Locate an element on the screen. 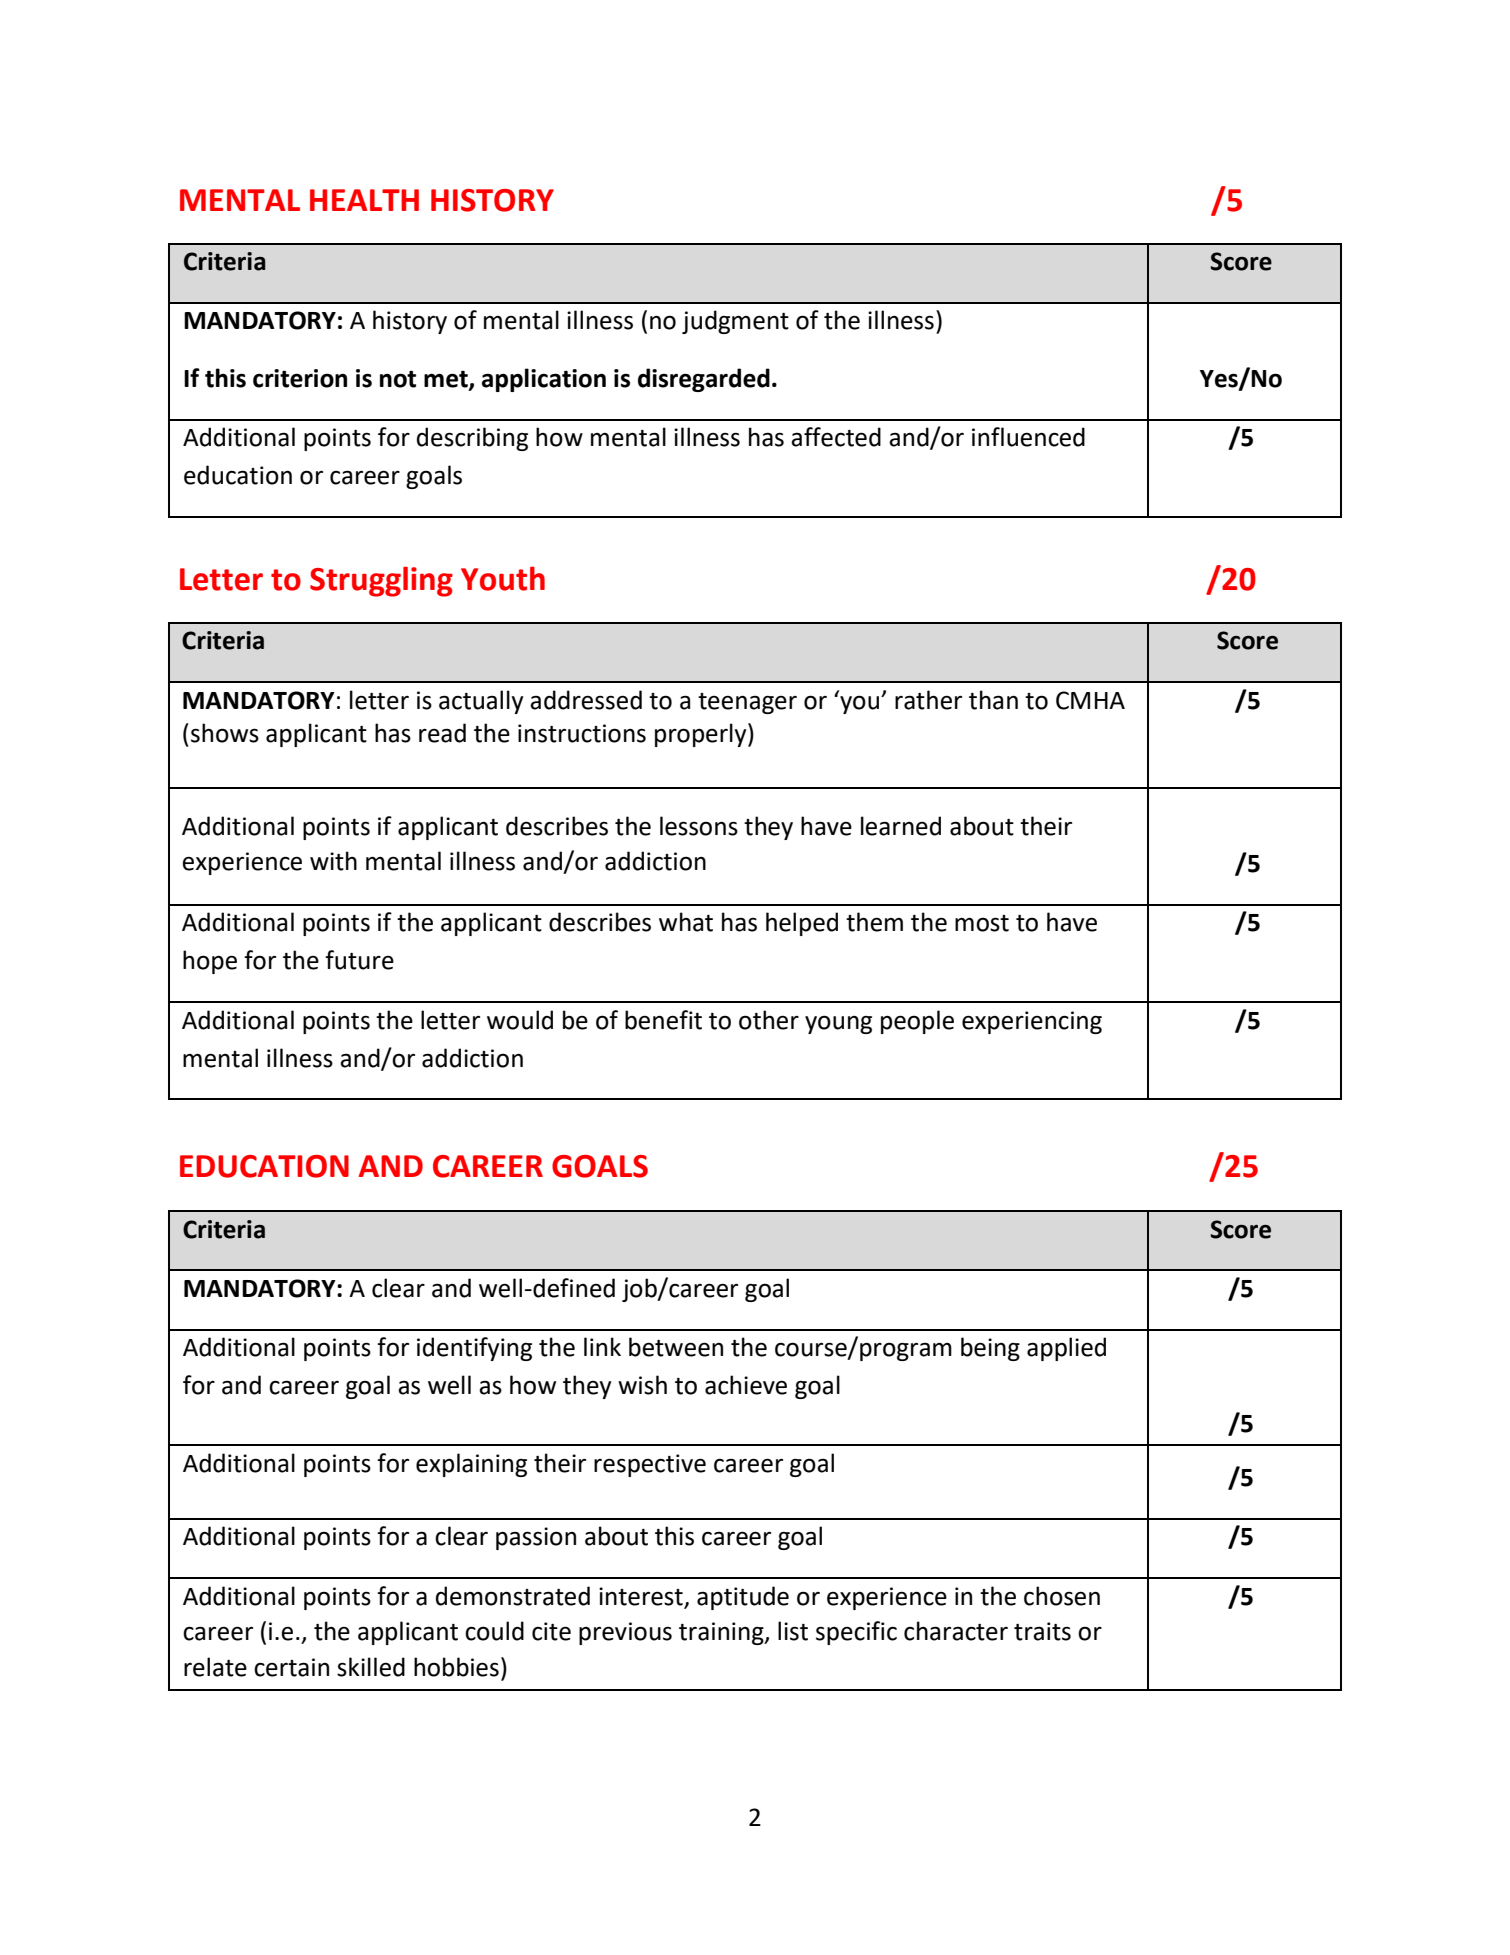 Image resolution: width=1510 pixels, height=1955 pixels. influenced is located at coordinates (1028, 437).
